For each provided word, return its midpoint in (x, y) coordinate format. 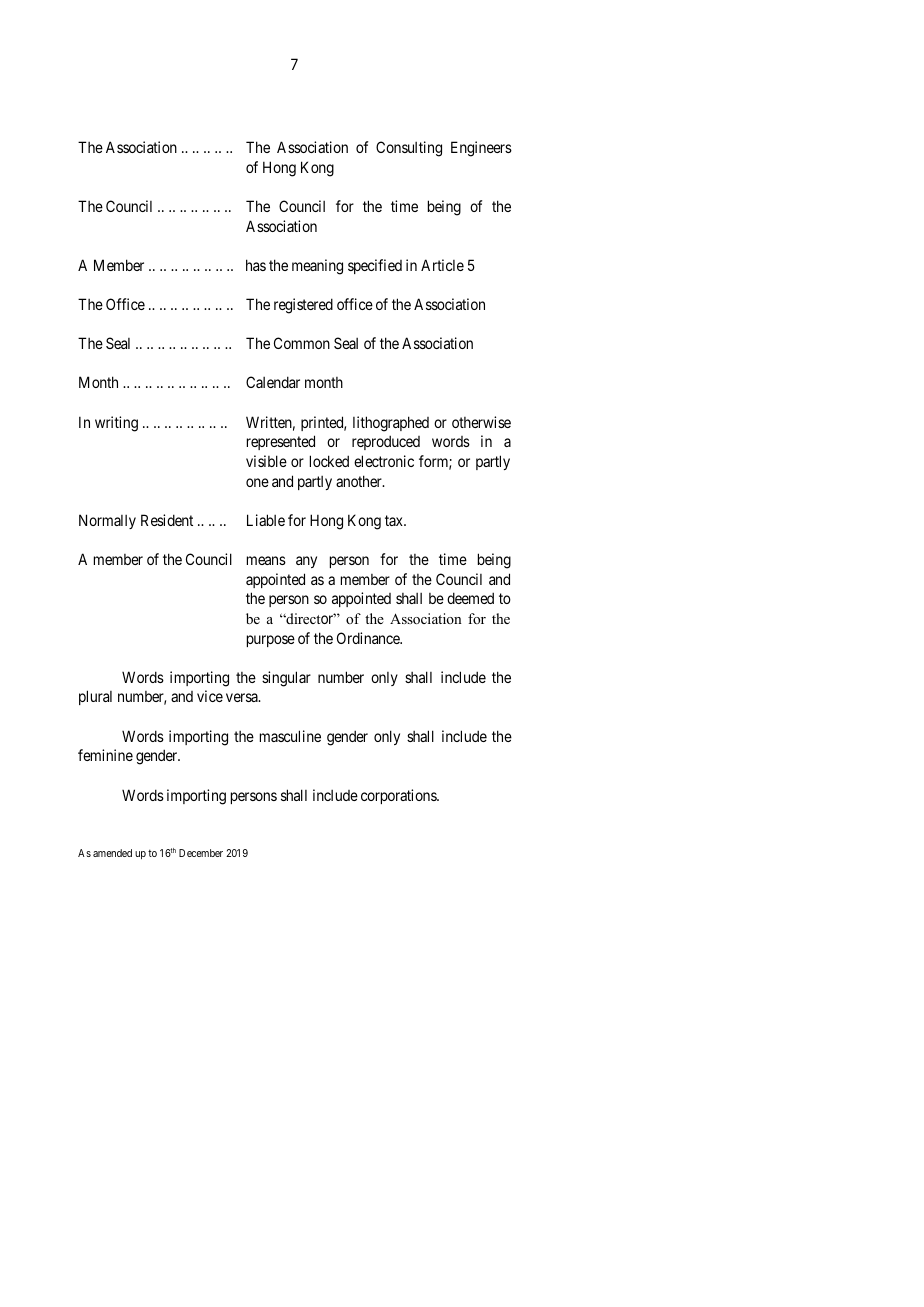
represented (281, 442)
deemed (470, 598)
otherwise (481, 422)
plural (95, 697)
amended (112, 853)
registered (303, 306)
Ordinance (369, 638)
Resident (167, 520)
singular (286, 679)
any (306, 562)
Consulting (409, 149)
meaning (317, 267)
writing (116, 424)
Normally (107, 521)
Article (442, 265)
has (256, 265)
